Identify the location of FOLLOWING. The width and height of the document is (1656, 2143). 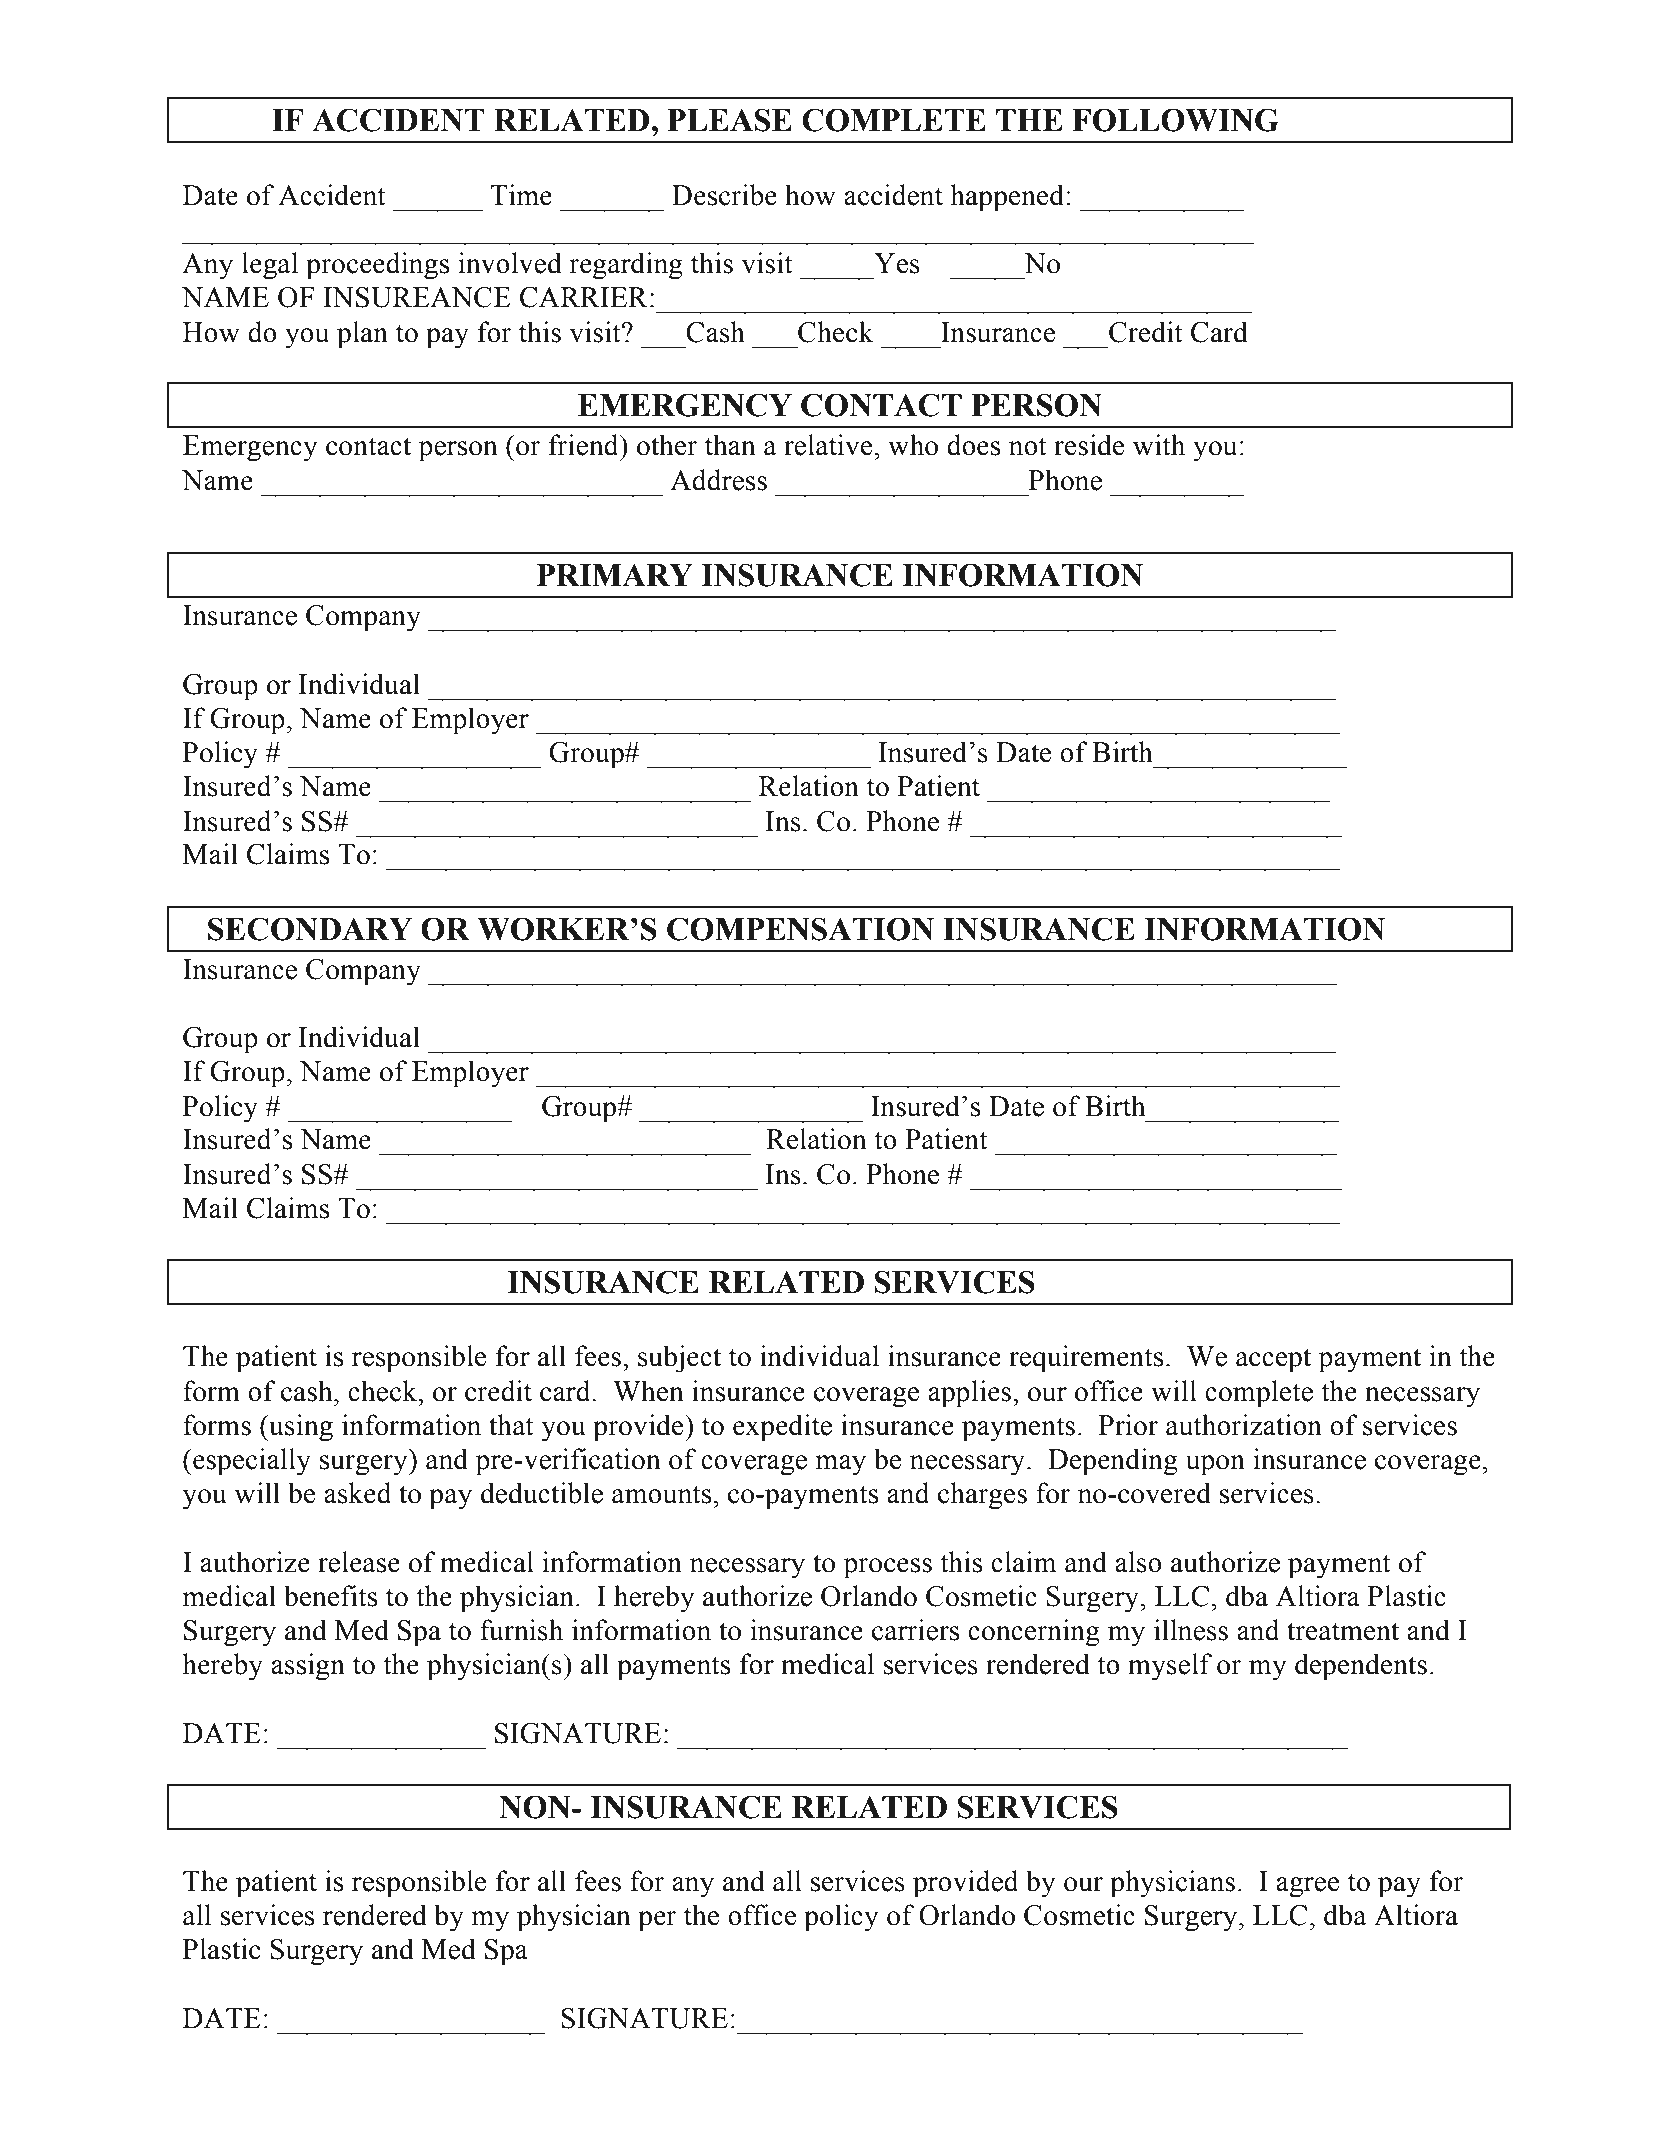
(1175, 120).
